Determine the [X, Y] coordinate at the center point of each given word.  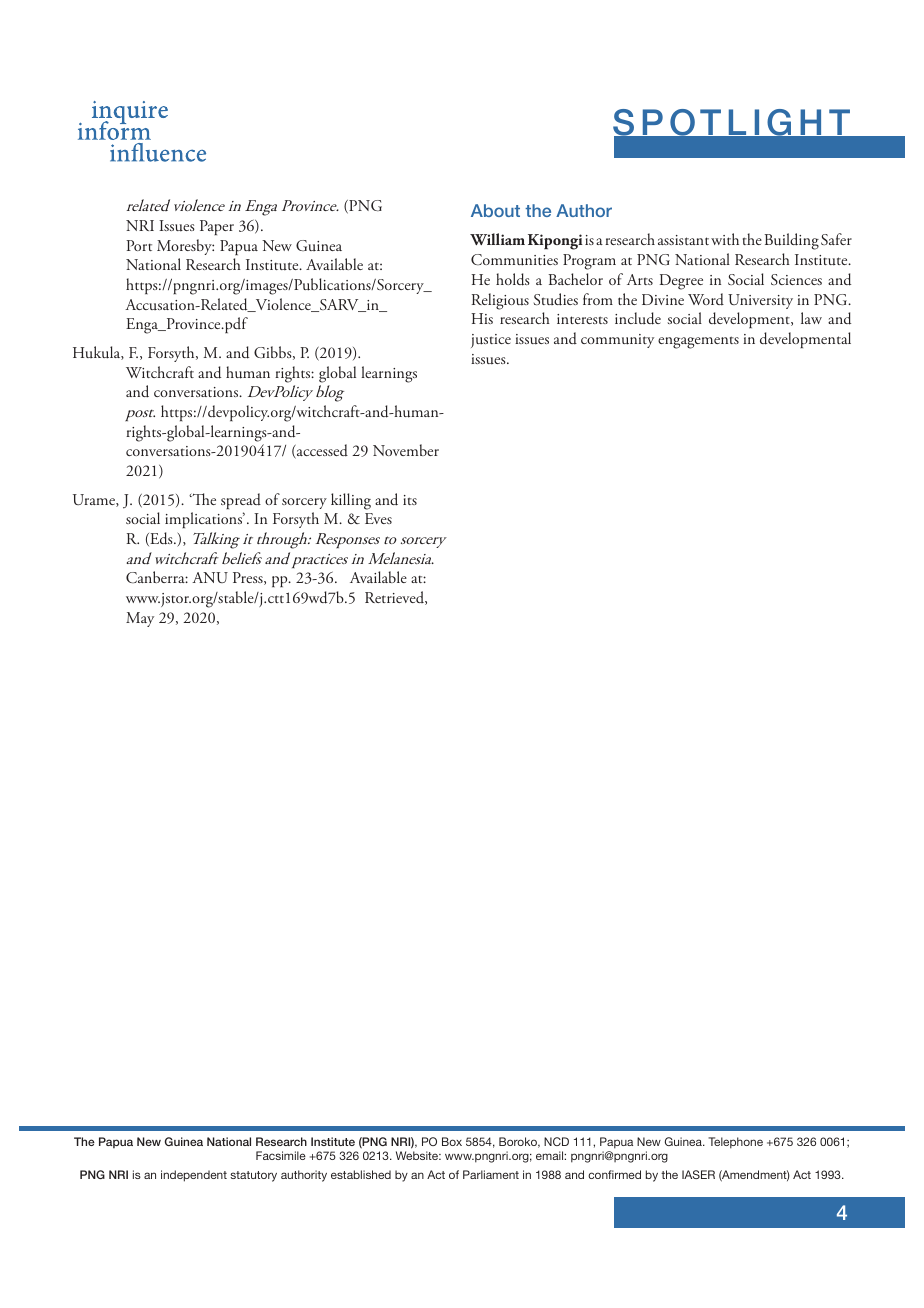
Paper [217, 227]
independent [194, 1176]
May [140, 619]
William [497, 239]
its [410, 500]
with [725, 239]
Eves [378, 518]
